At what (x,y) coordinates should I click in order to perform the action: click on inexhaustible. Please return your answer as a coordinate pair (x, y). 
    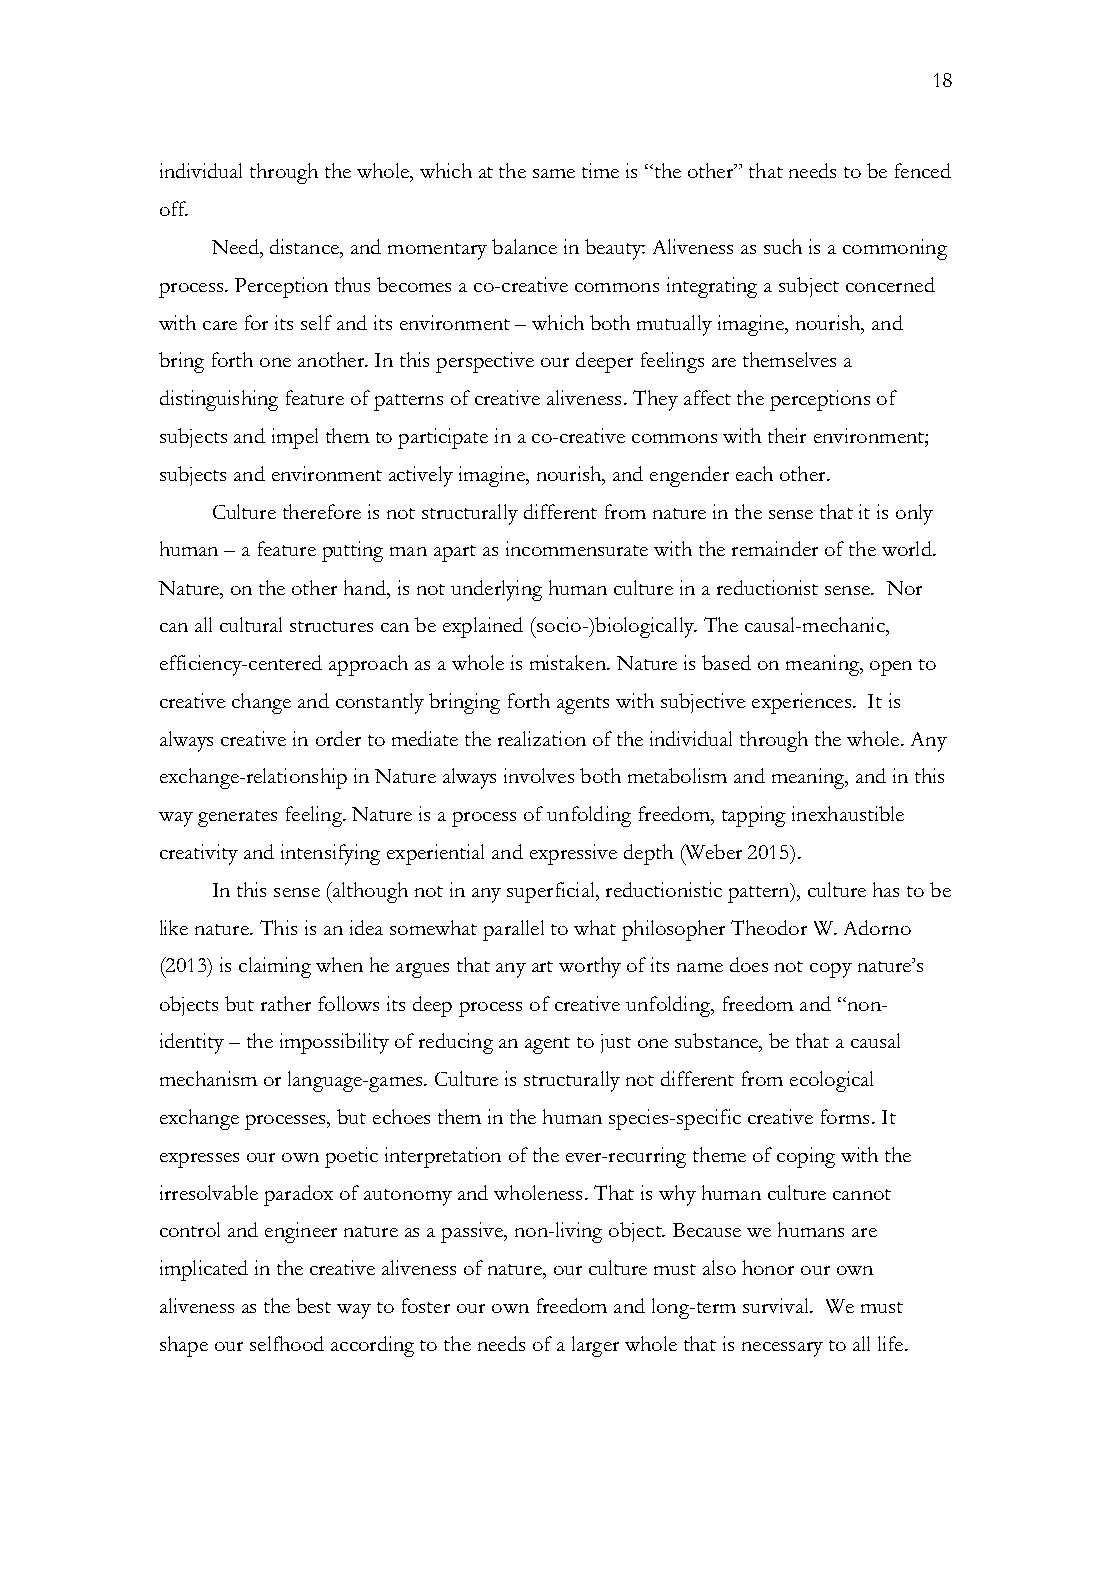
    Looking at the image, I should click on (848, 813).
